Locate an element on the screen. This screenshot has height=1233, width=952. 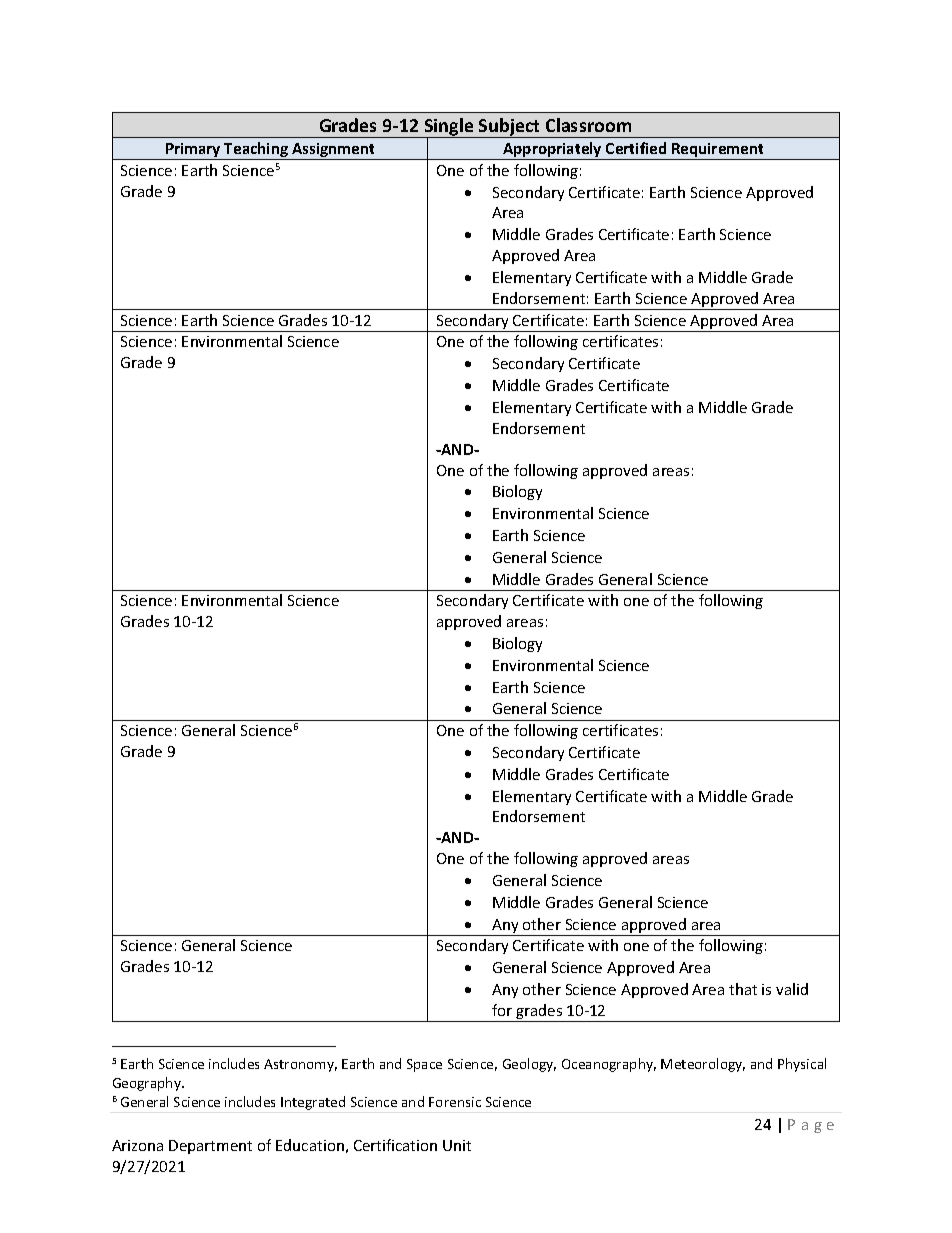
valid is located at coordinates (792, 989).
